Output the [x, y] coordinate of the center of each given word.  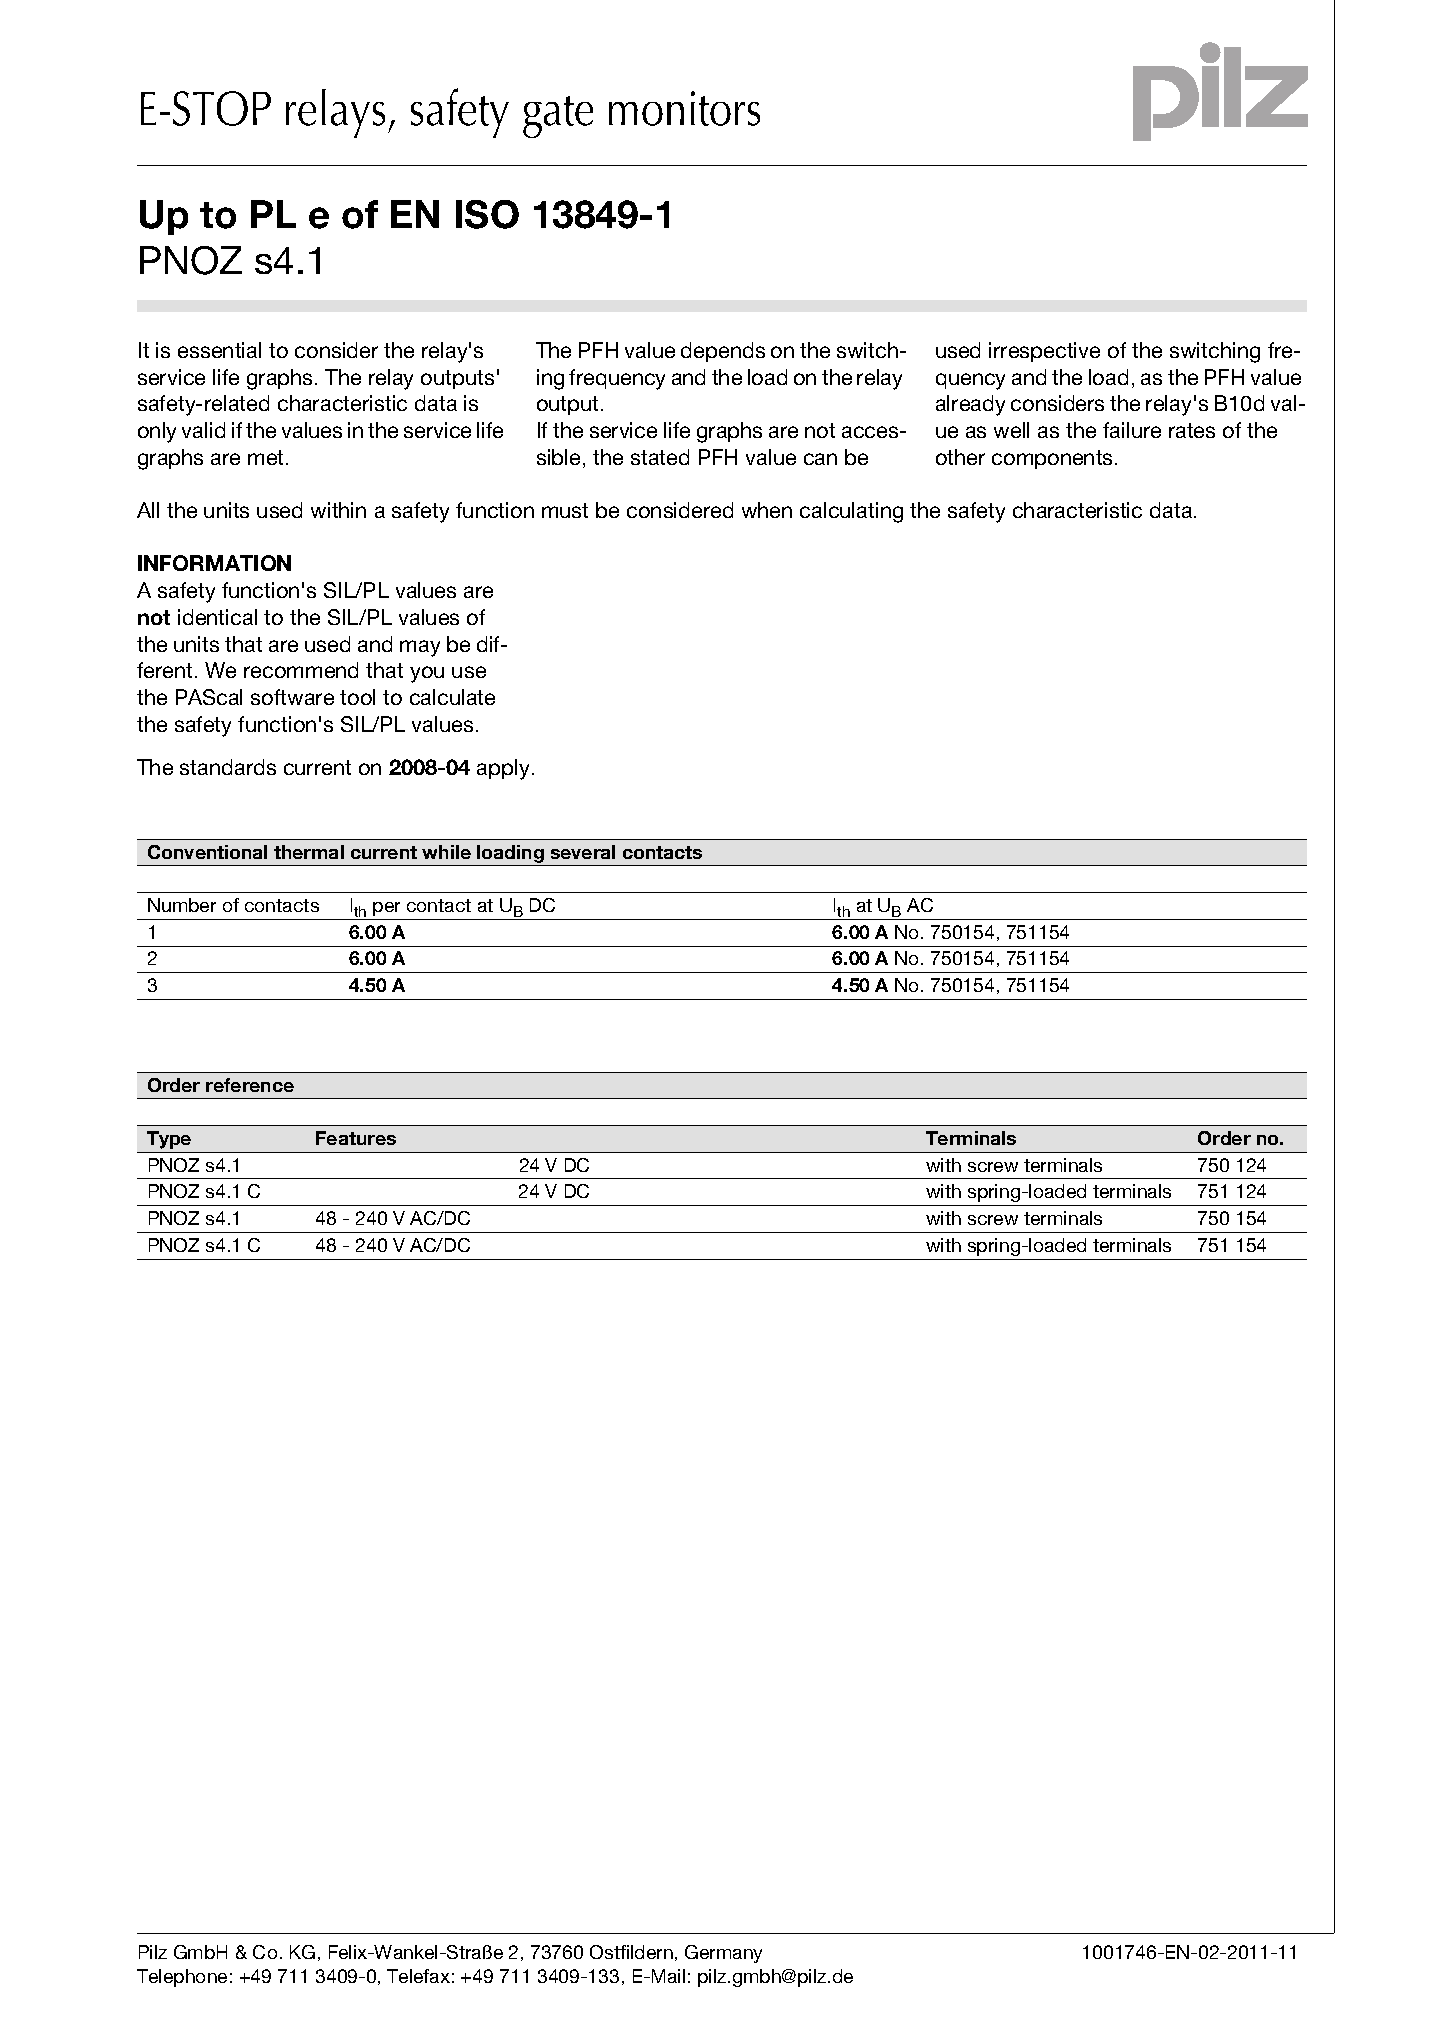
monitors [684, 108]
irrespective [1044, 352]
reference [250, 1085]
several [583, 852]
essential [219, 350]
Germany [723, 1954]
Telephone [182, 1978]
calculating [851, 512]
